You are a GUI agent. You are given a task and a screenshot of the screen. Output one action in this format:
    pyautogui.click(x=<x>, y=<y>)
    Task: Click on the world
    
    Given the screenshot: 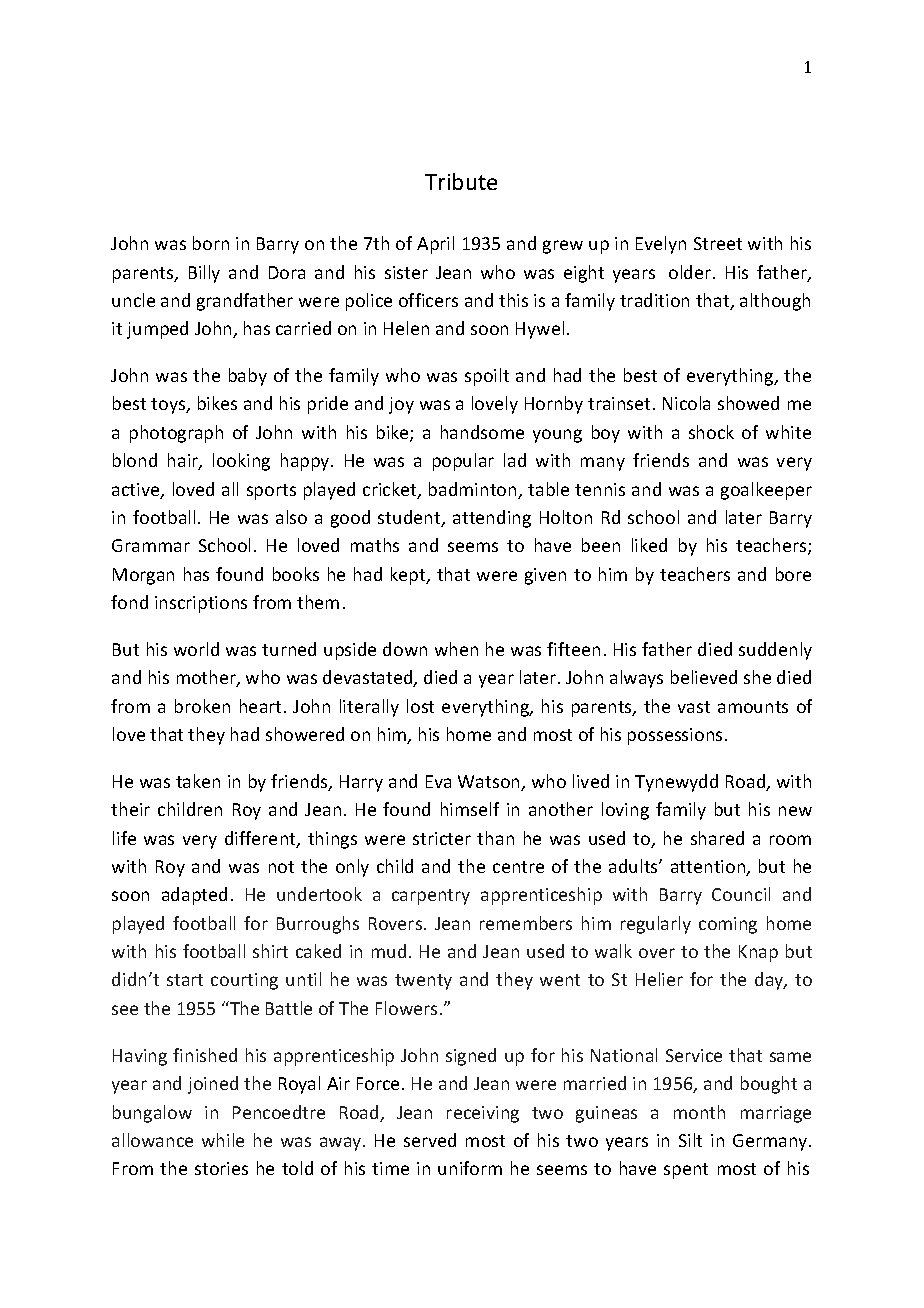 What is the action you would take?
    pyautogui.click(x=196, y=649)
